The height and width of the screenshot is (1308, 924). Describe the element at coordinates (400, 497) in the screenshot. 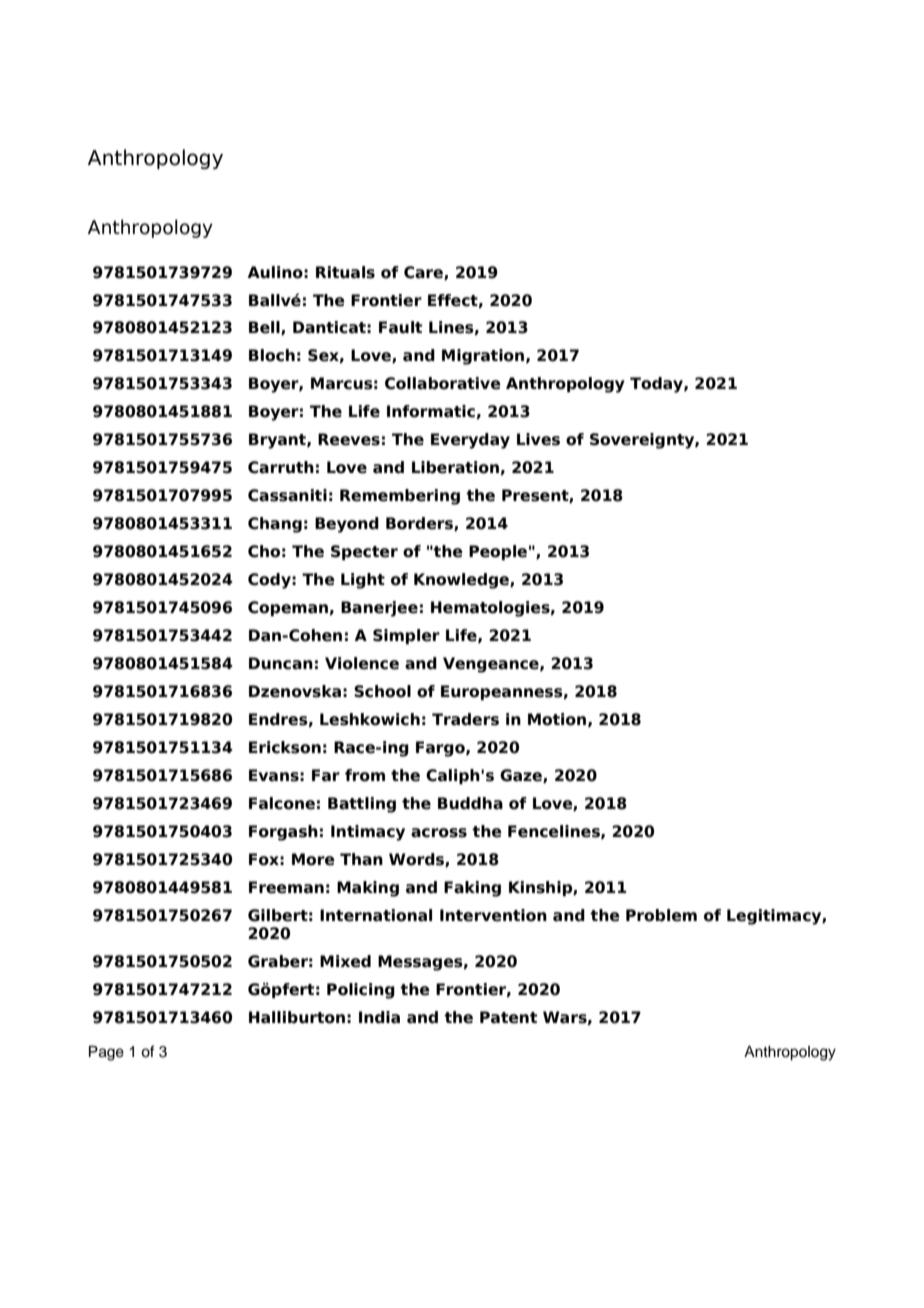

I see `Remembering` at that location.
